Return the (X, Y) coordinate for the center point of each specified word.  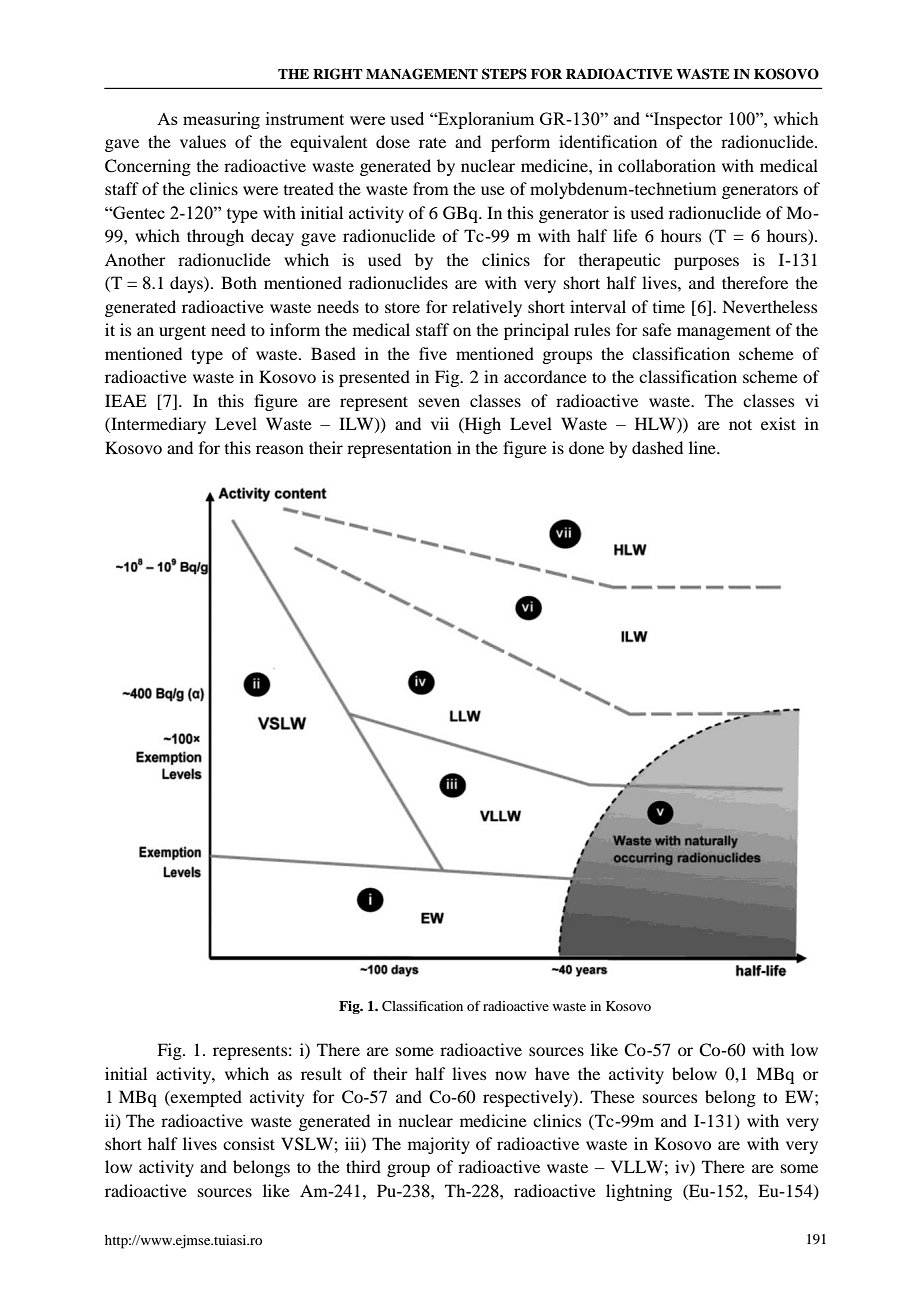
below (694, 1073)
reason (280, 449)
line (703, 447)
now (510, 1075)
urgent (182, 332)
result (321, 1073)
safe (657, 329)
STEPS (504, 74)
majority (439, 1145)
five (433, 353)
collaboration (667, 165)
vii (440, 423)
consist (249, 1143)
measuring (221, 120)
